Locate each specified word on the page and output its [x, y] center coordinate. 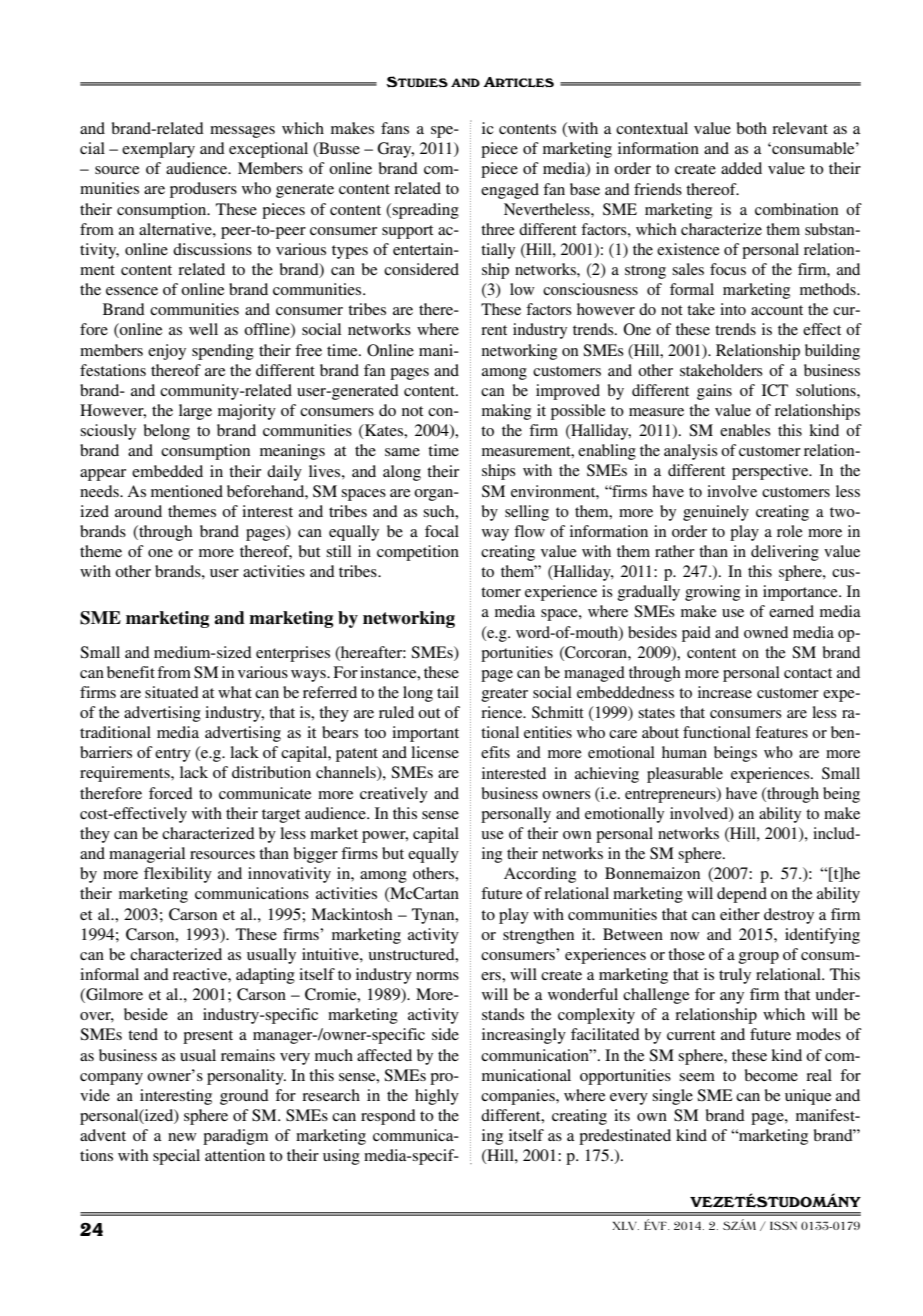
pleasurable [685, 775]
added [741, 168]
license [435, 752]
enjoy [167, 352]
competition [418, 553]
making [506, 412]
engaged [510, 191]
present [208, 1037]
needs [100, 491]
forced [171, 793]
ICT [775, 390]
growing [712, 593]
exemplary [158, 150]
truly [735, 976]
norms [437, 976]
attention [235, 1155]
